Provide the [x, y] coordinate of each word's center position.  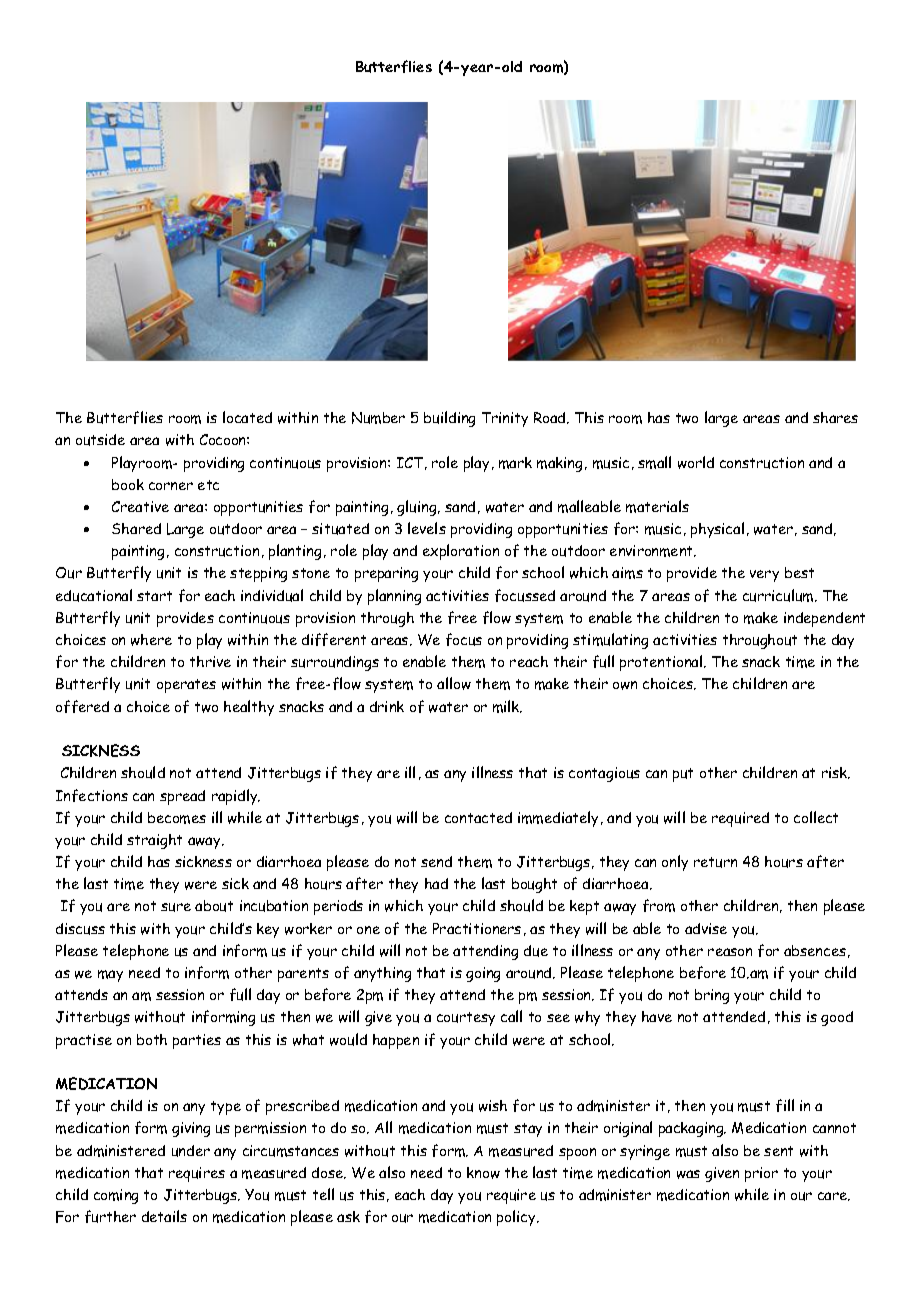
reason [730, 952]
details [164, 1216]
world [696, 462]
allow [454, 683]
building [449, 419]
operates [186, 686]
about [214, 906]
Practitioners [477, 928]
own [625, 685]
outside [100, 440]
